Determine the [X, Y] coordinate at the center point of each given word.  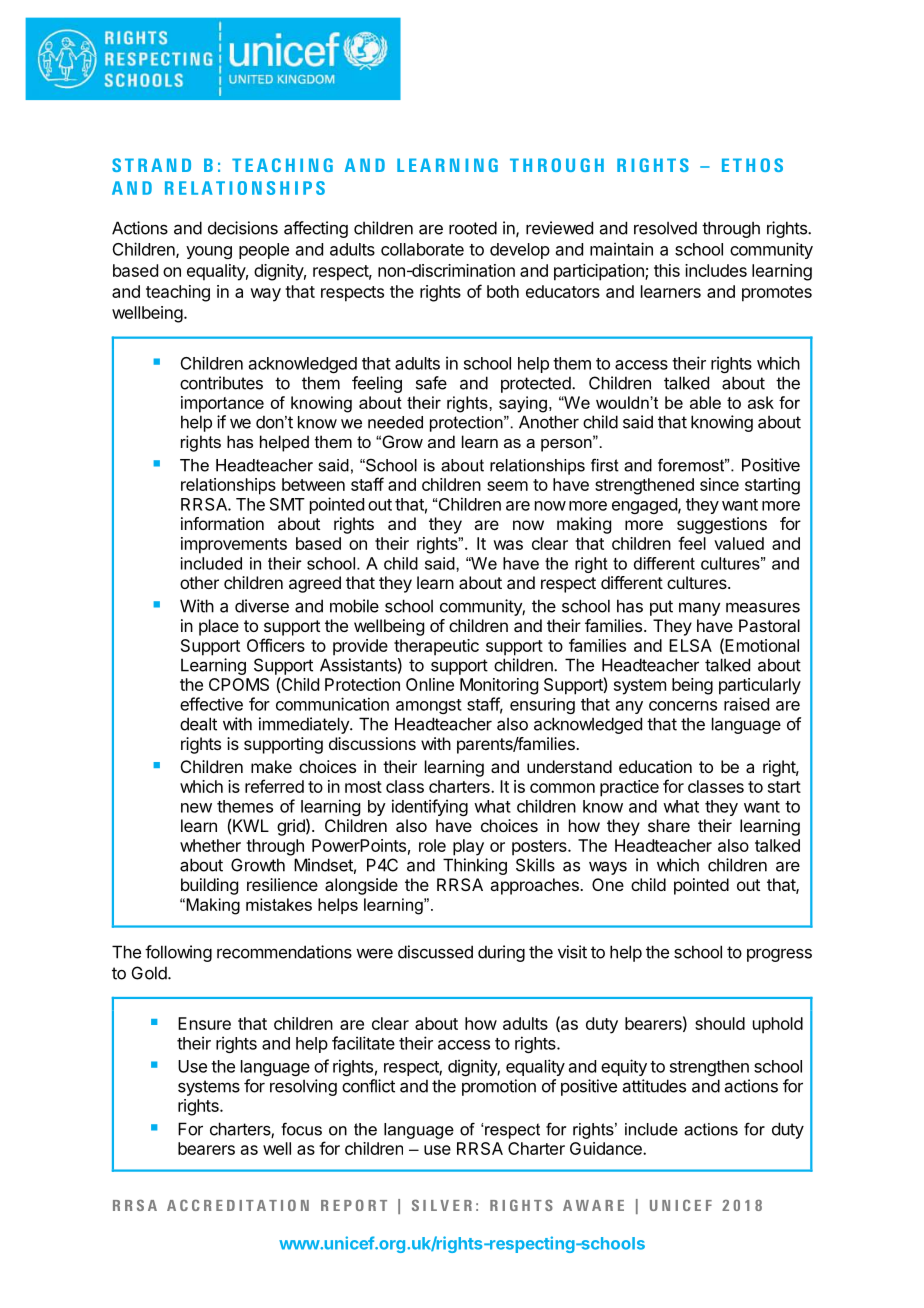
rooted [473, 228]
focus [301, 1129]
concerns [683, 706]
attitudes [654, 1086]
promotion [499, 1087]
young [209, 252]
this [667, 270]
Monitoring [499, 686]
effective [211, 704]
